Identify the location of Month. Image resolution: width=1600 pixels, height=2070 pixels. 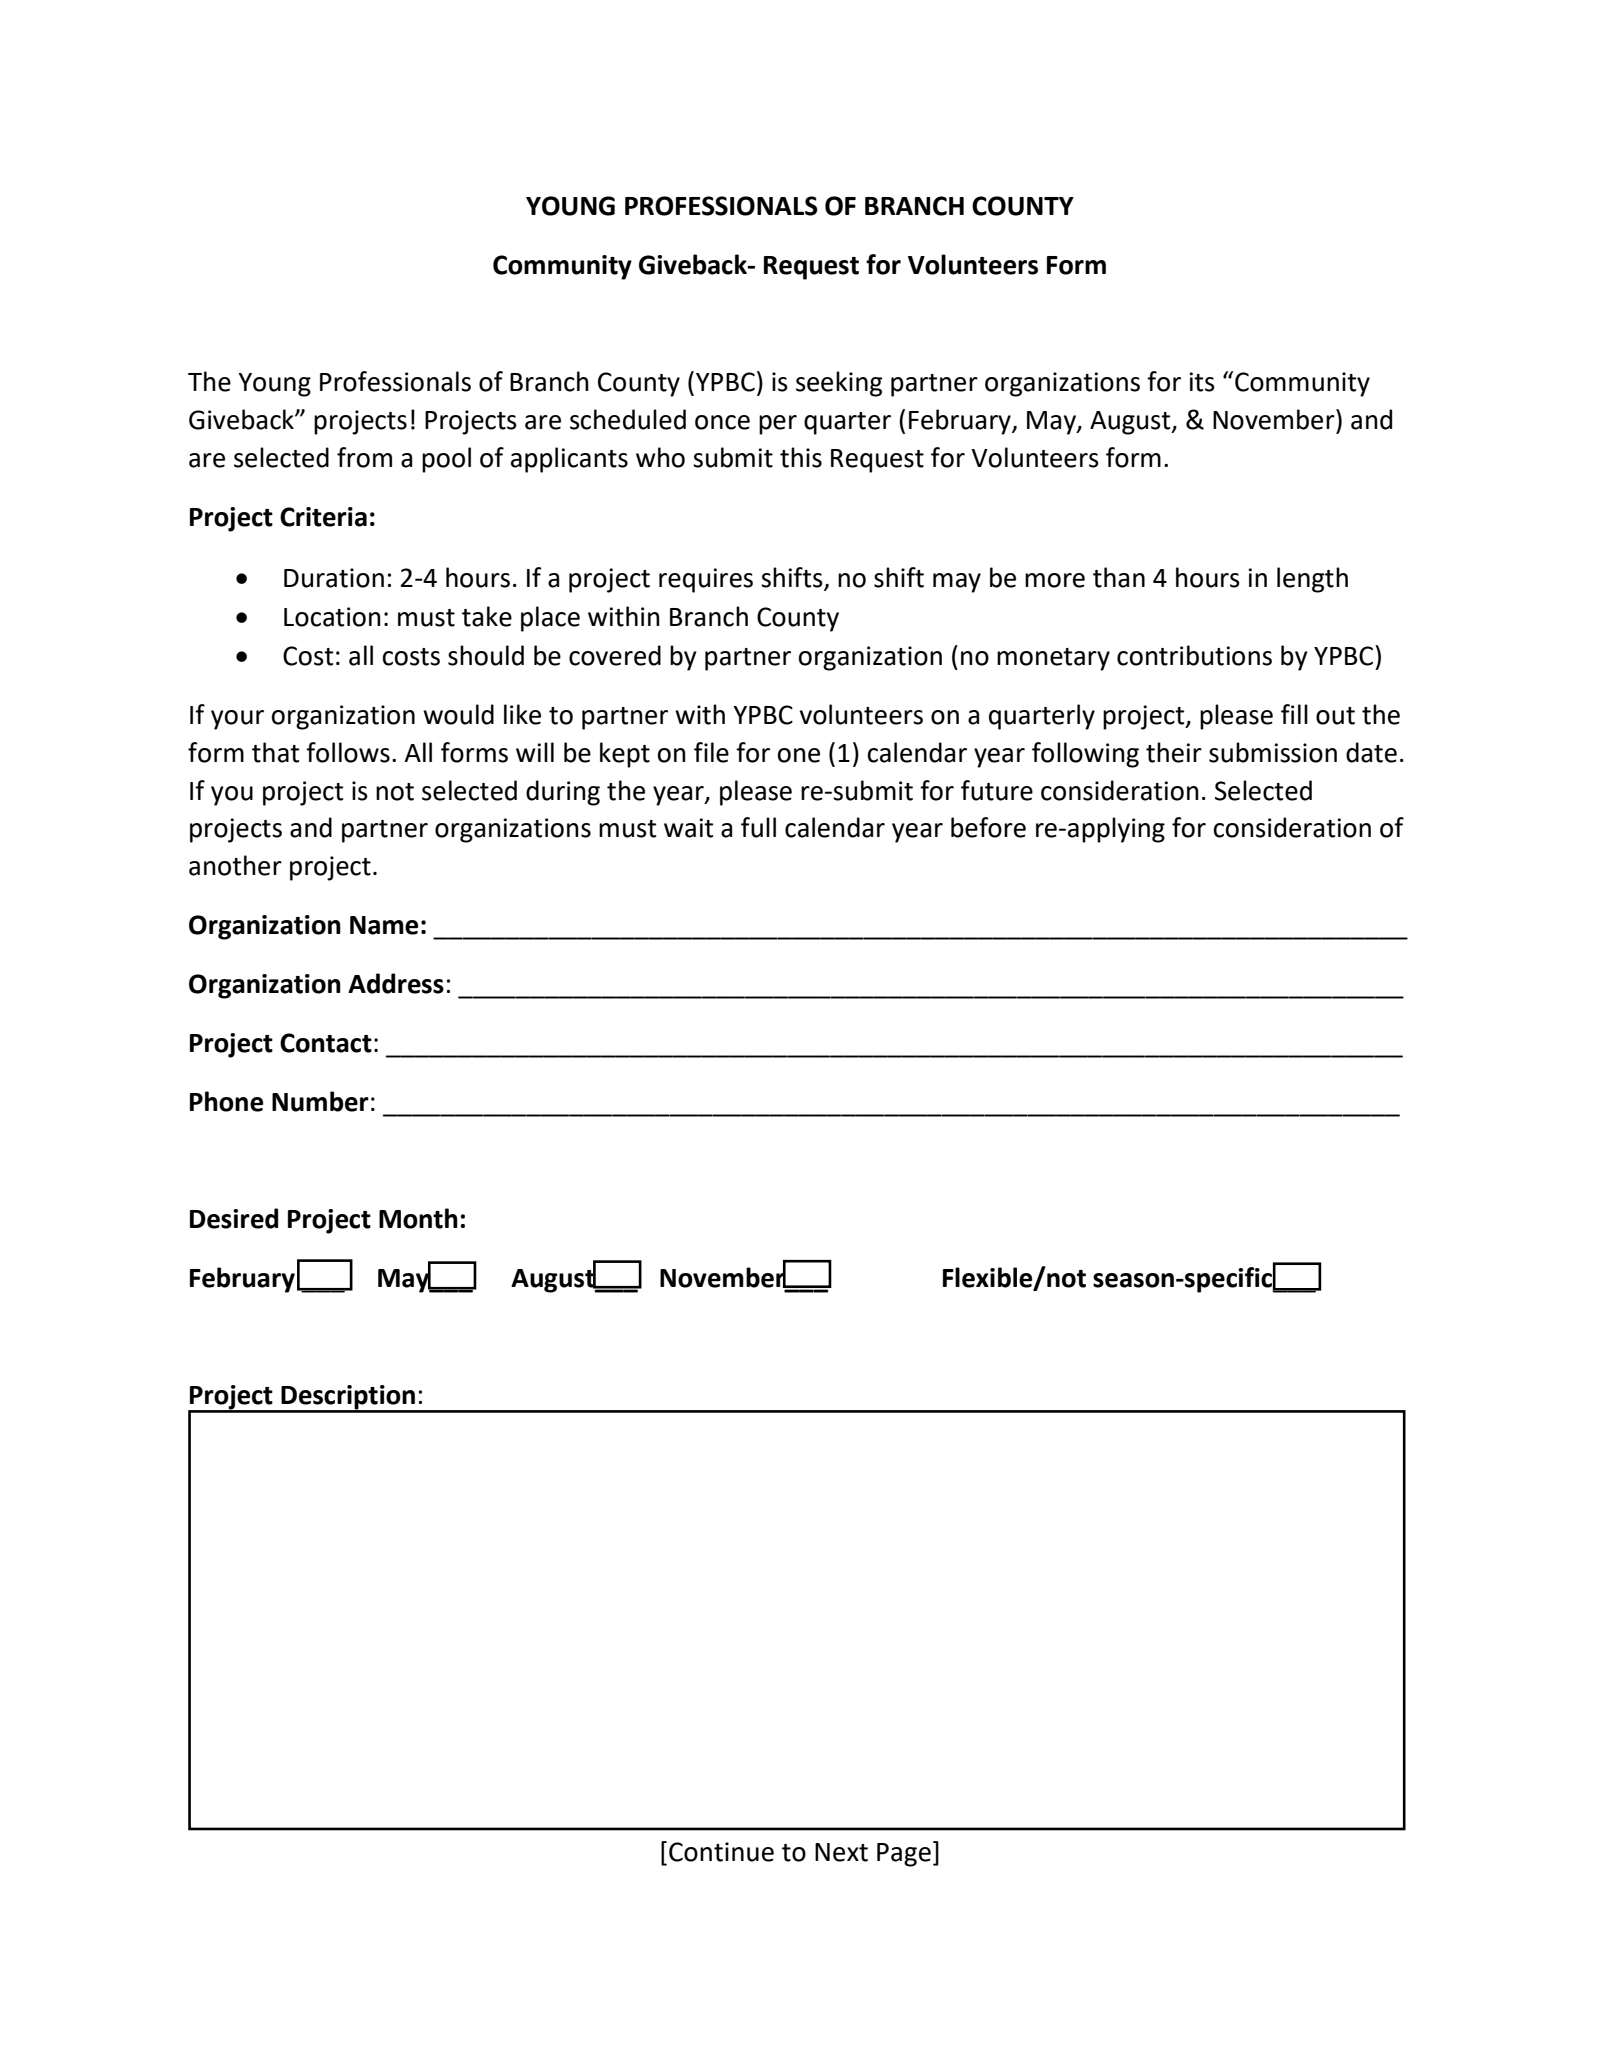
(418, 1218).
